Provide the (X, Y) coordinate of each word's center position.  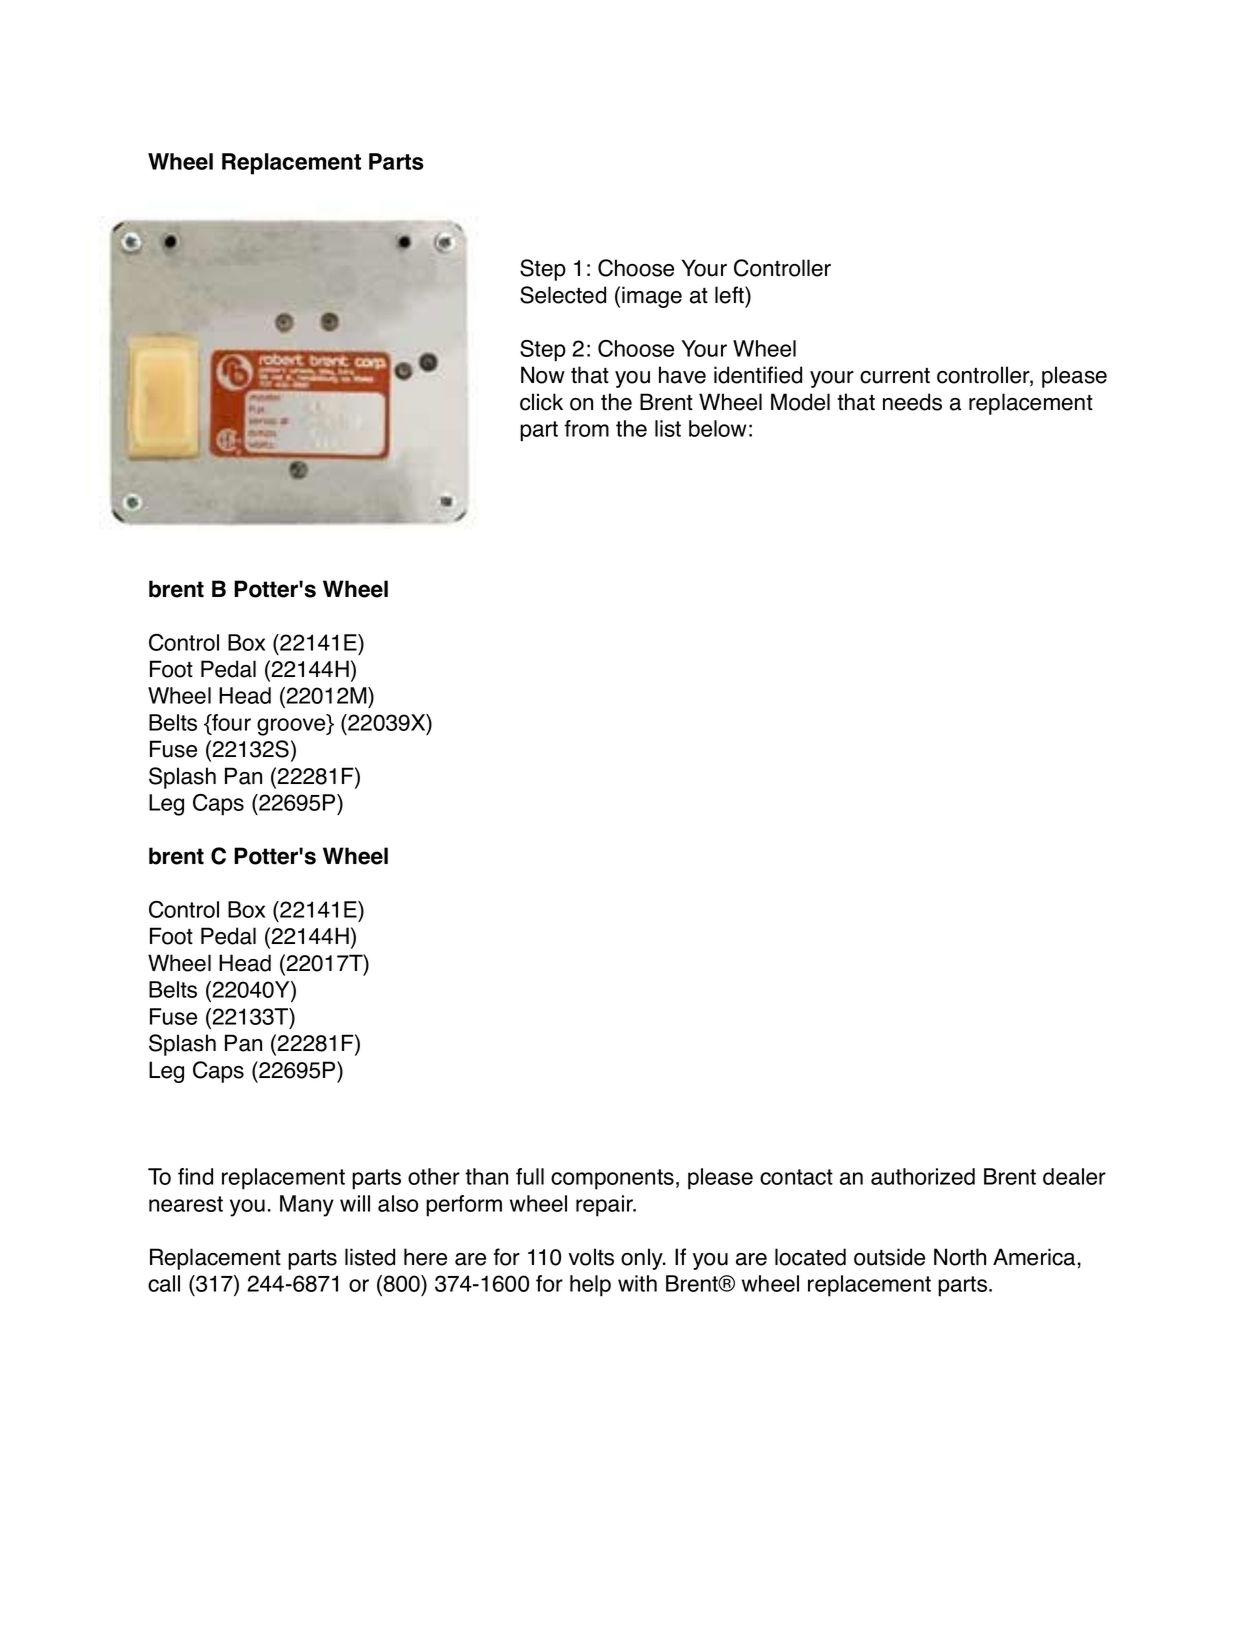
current (895, 376)
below (718, 428)
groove (292, 727)
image (652, 297)
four (230, 724)
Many (307, 1206)
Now (543, 375)
